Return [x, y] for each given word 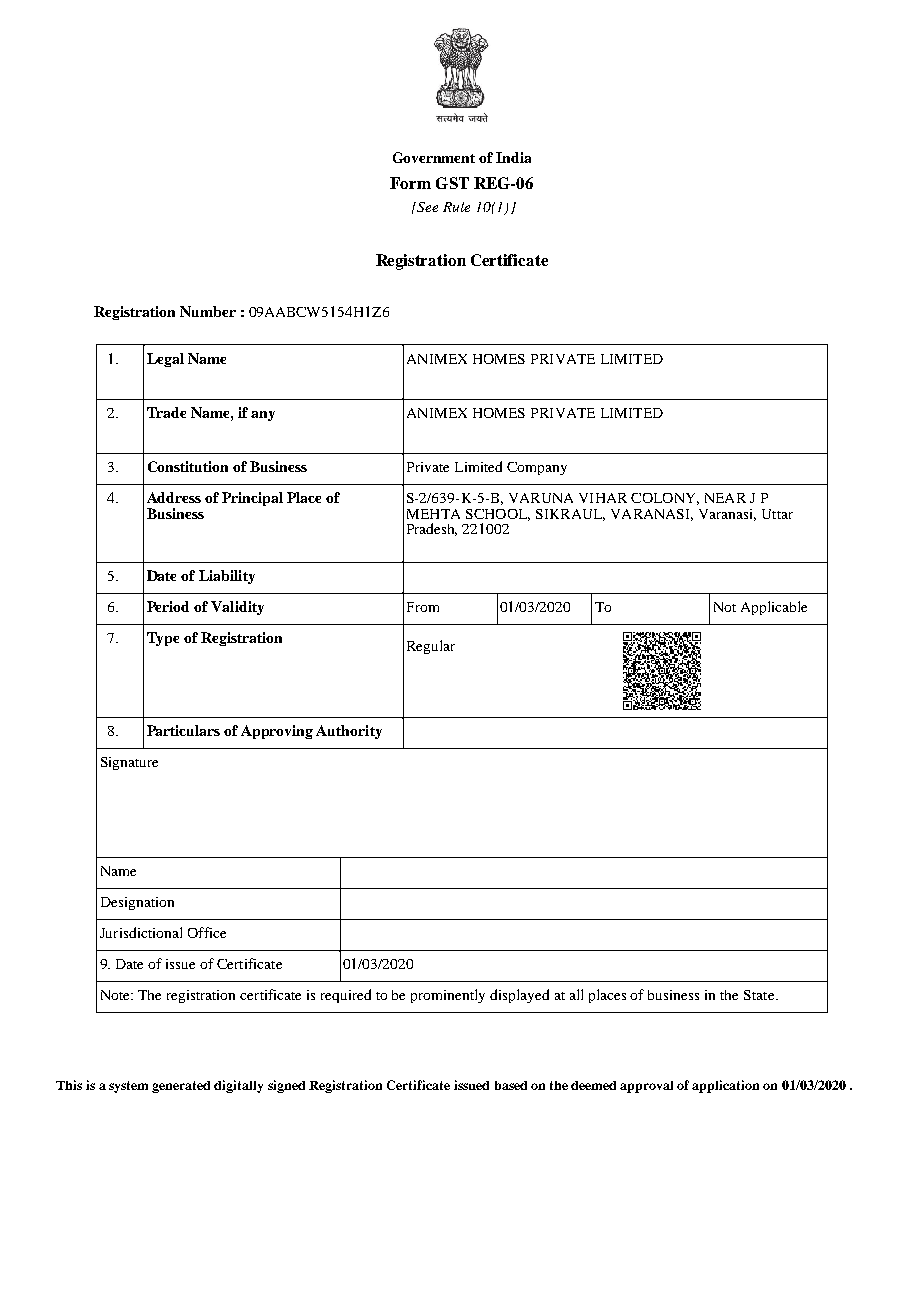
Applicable [774, 608]
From [423, 607]
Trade [166, 412]
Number [208, 311]
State [760, 995]
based [511, 1085]
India [513, 157]
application [725, 1086]
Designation [137, 903]
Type [163, 639]
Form [410, 183]
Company [537, 468]
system [128, 1087]
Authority [349, 732]
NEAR [725, 498]
